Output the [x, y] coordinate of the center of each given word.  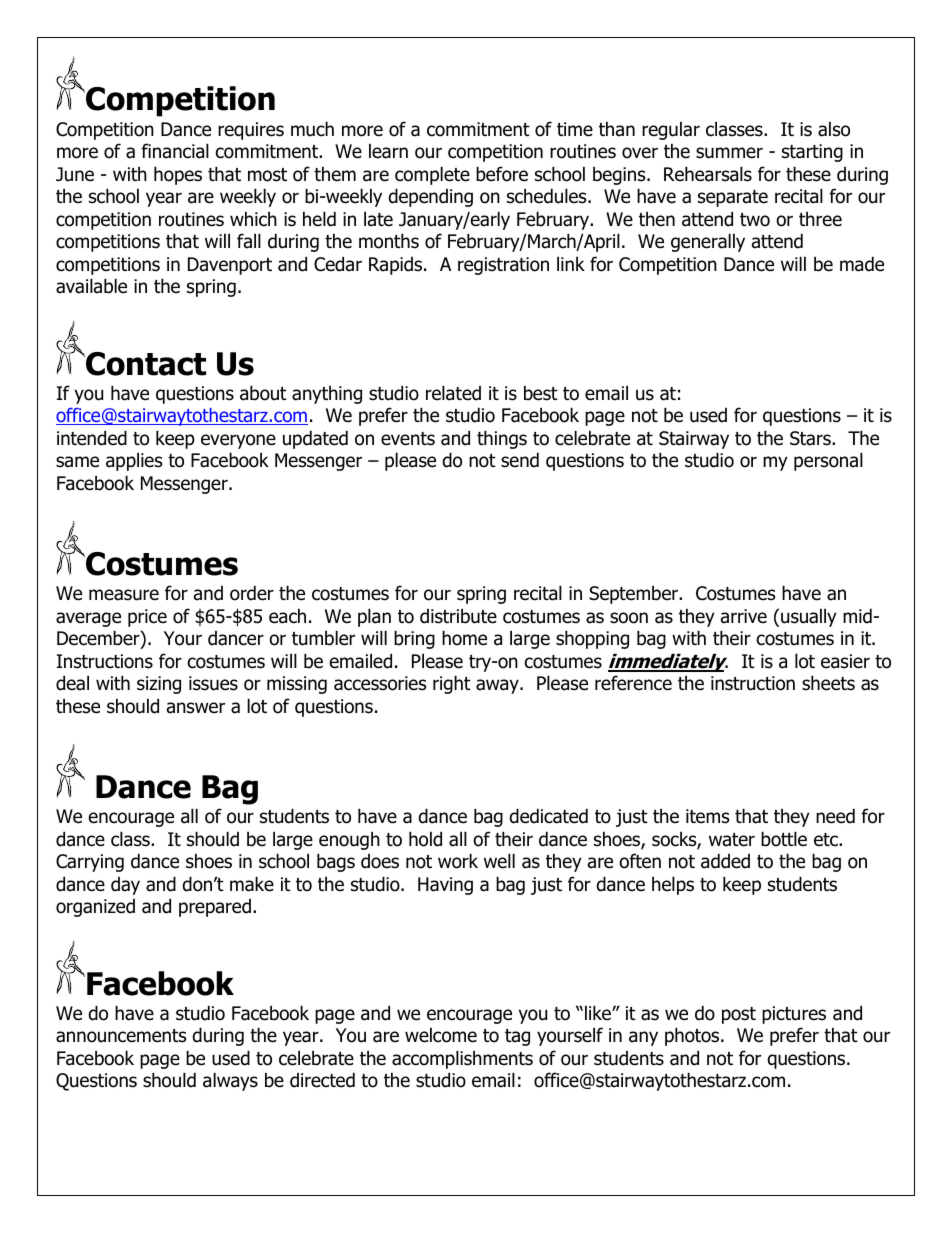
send [520, 460]
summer [729, 153]
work [458, 861]
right [452, 684]
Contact [145, 364]
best [541, 393]
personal [828, 461]
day [125, 886]
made [862, 264]
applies [134, 461]
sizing [159, 685]
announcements [121, 1036]
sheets [828, 683]
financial [175, 151]
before [502, 174]
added [725, 861]
